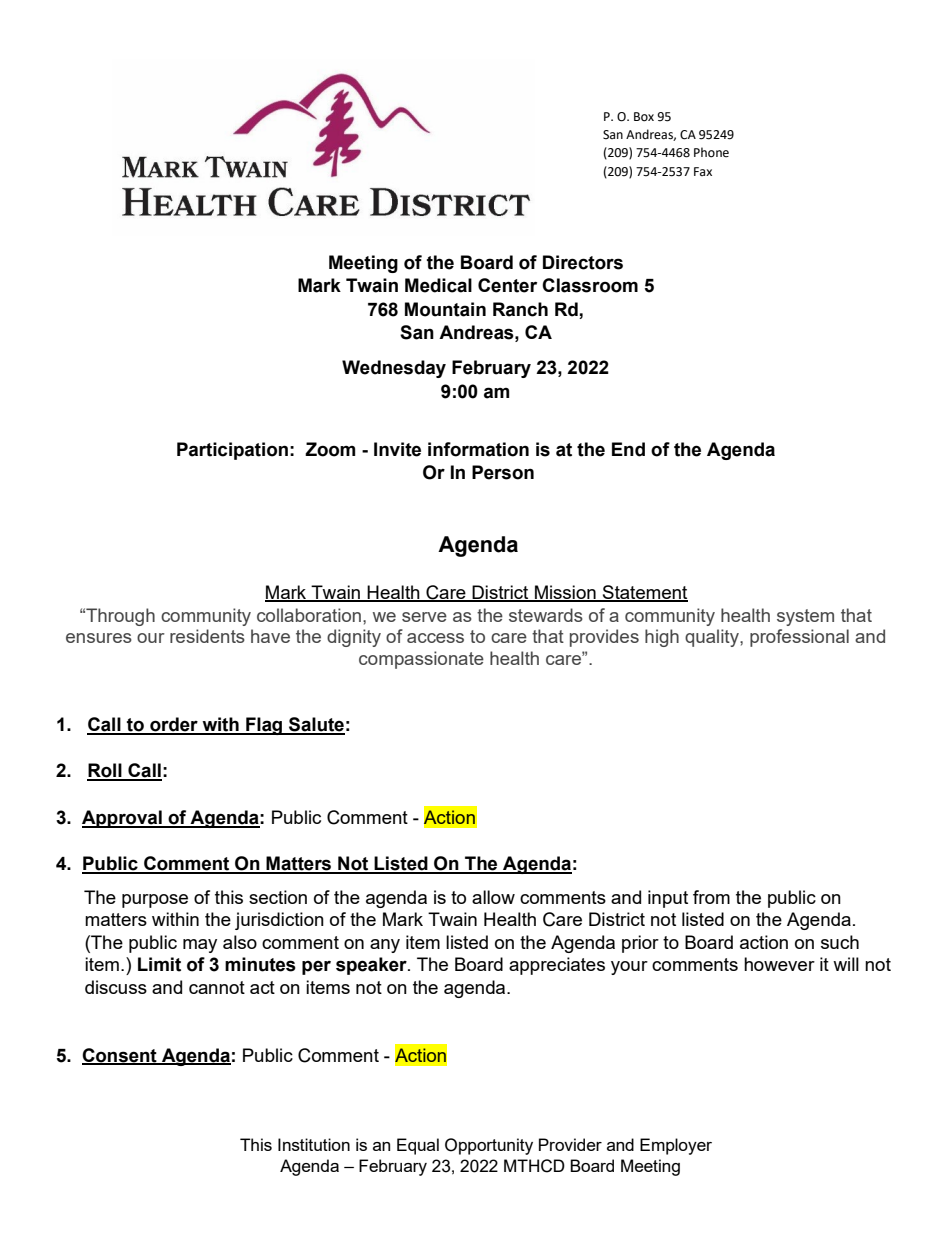 This screenshot has height=1233, width=952. What do you see at coordinates (711, 897) in the screenshot?
I see `from` at bounding box center [711, 897].
